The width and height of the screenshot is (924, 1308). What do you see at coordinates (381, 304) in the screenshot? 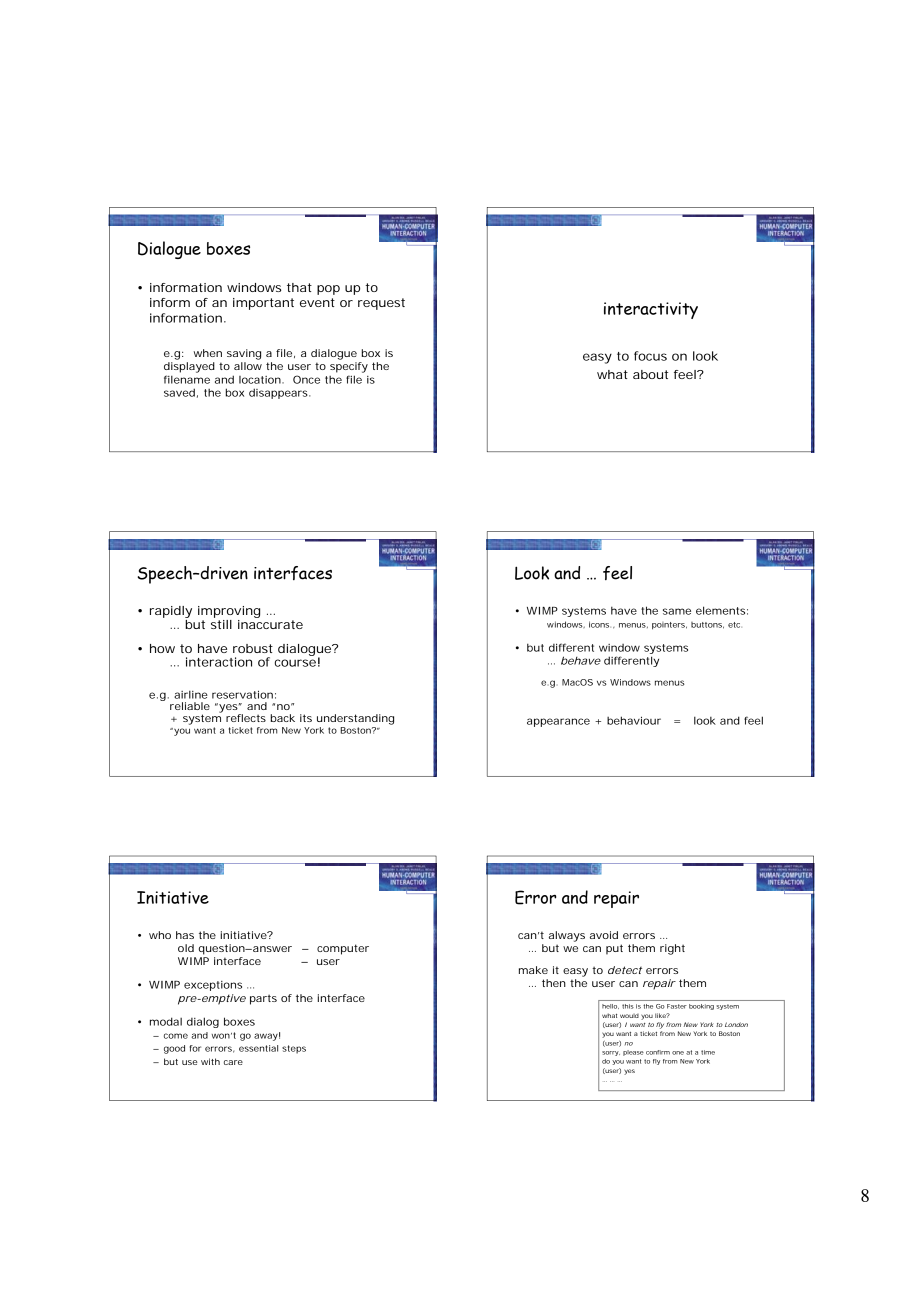
I see `request` at bounding box center [381, 304].
